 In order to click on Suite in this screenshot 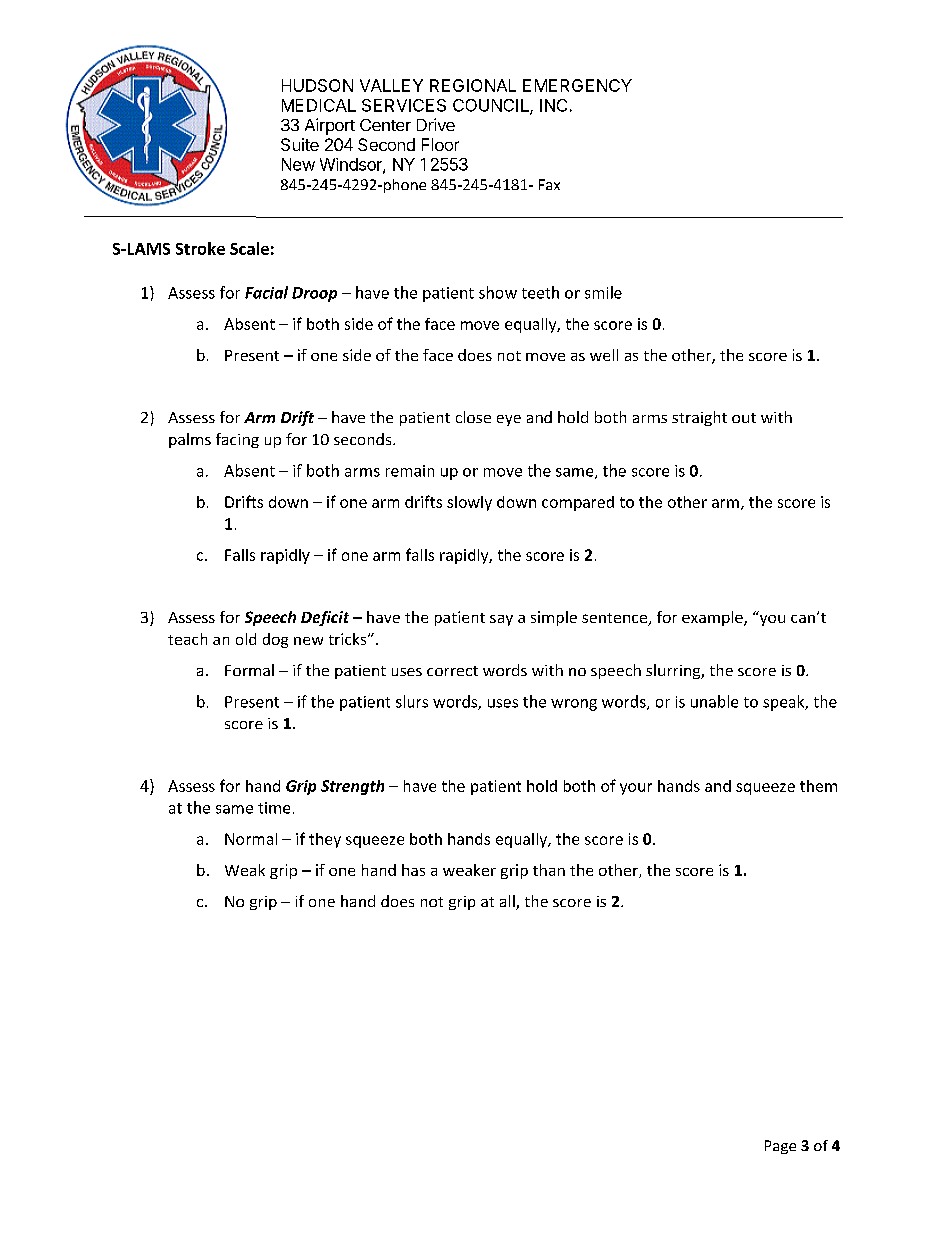, I will do `click(300, 144)`.
